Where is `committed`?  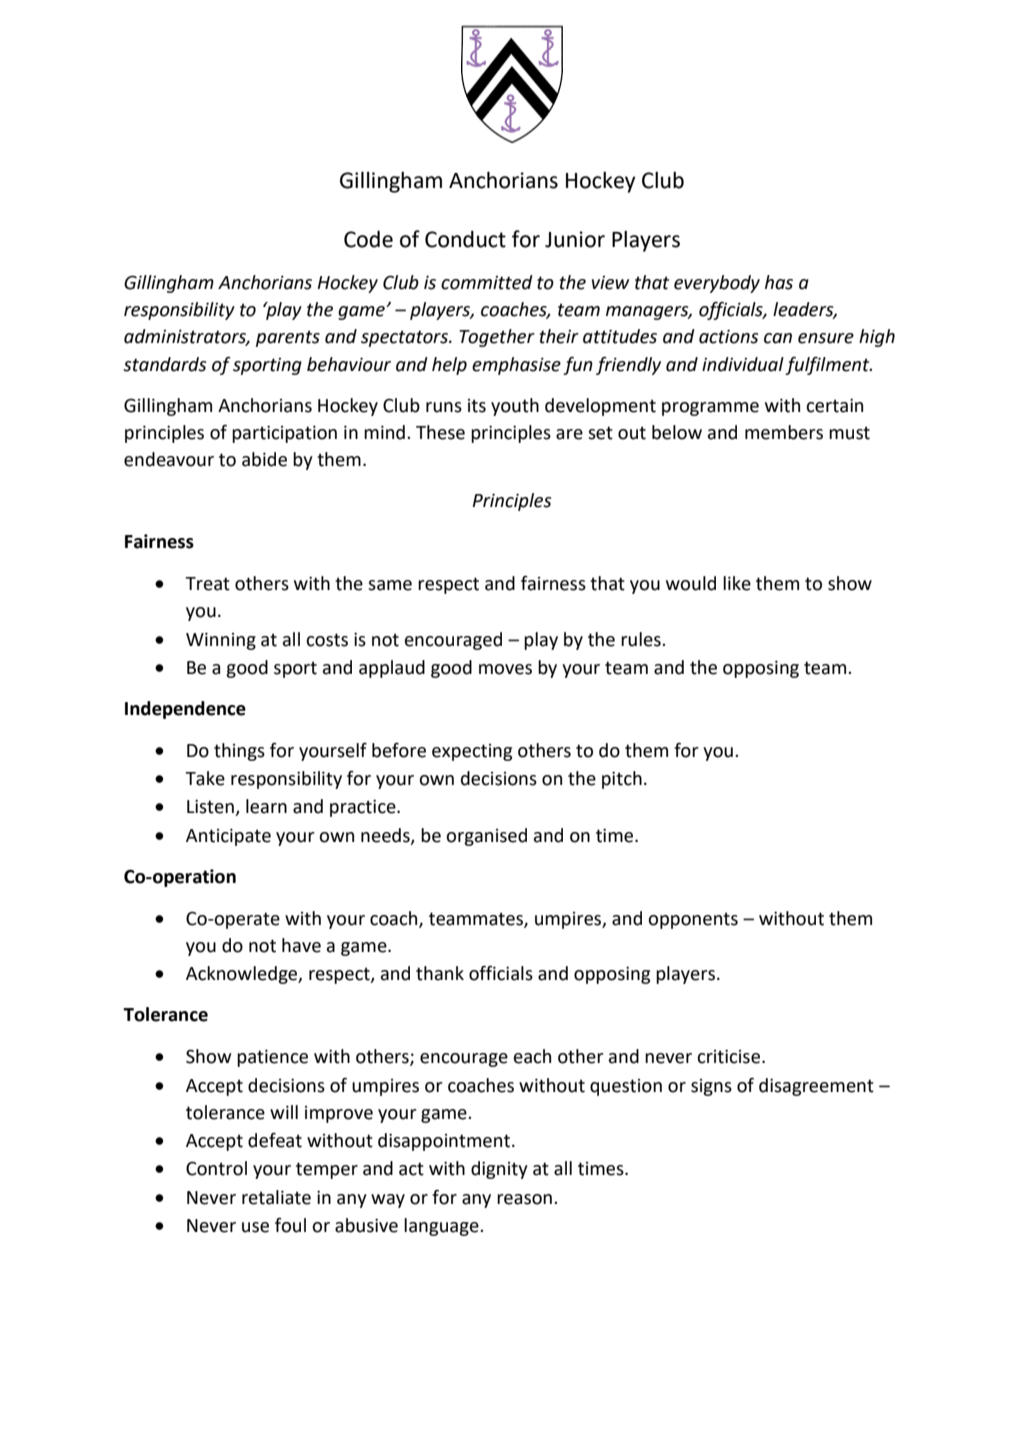 committed is located at coordinates (487, 282).
